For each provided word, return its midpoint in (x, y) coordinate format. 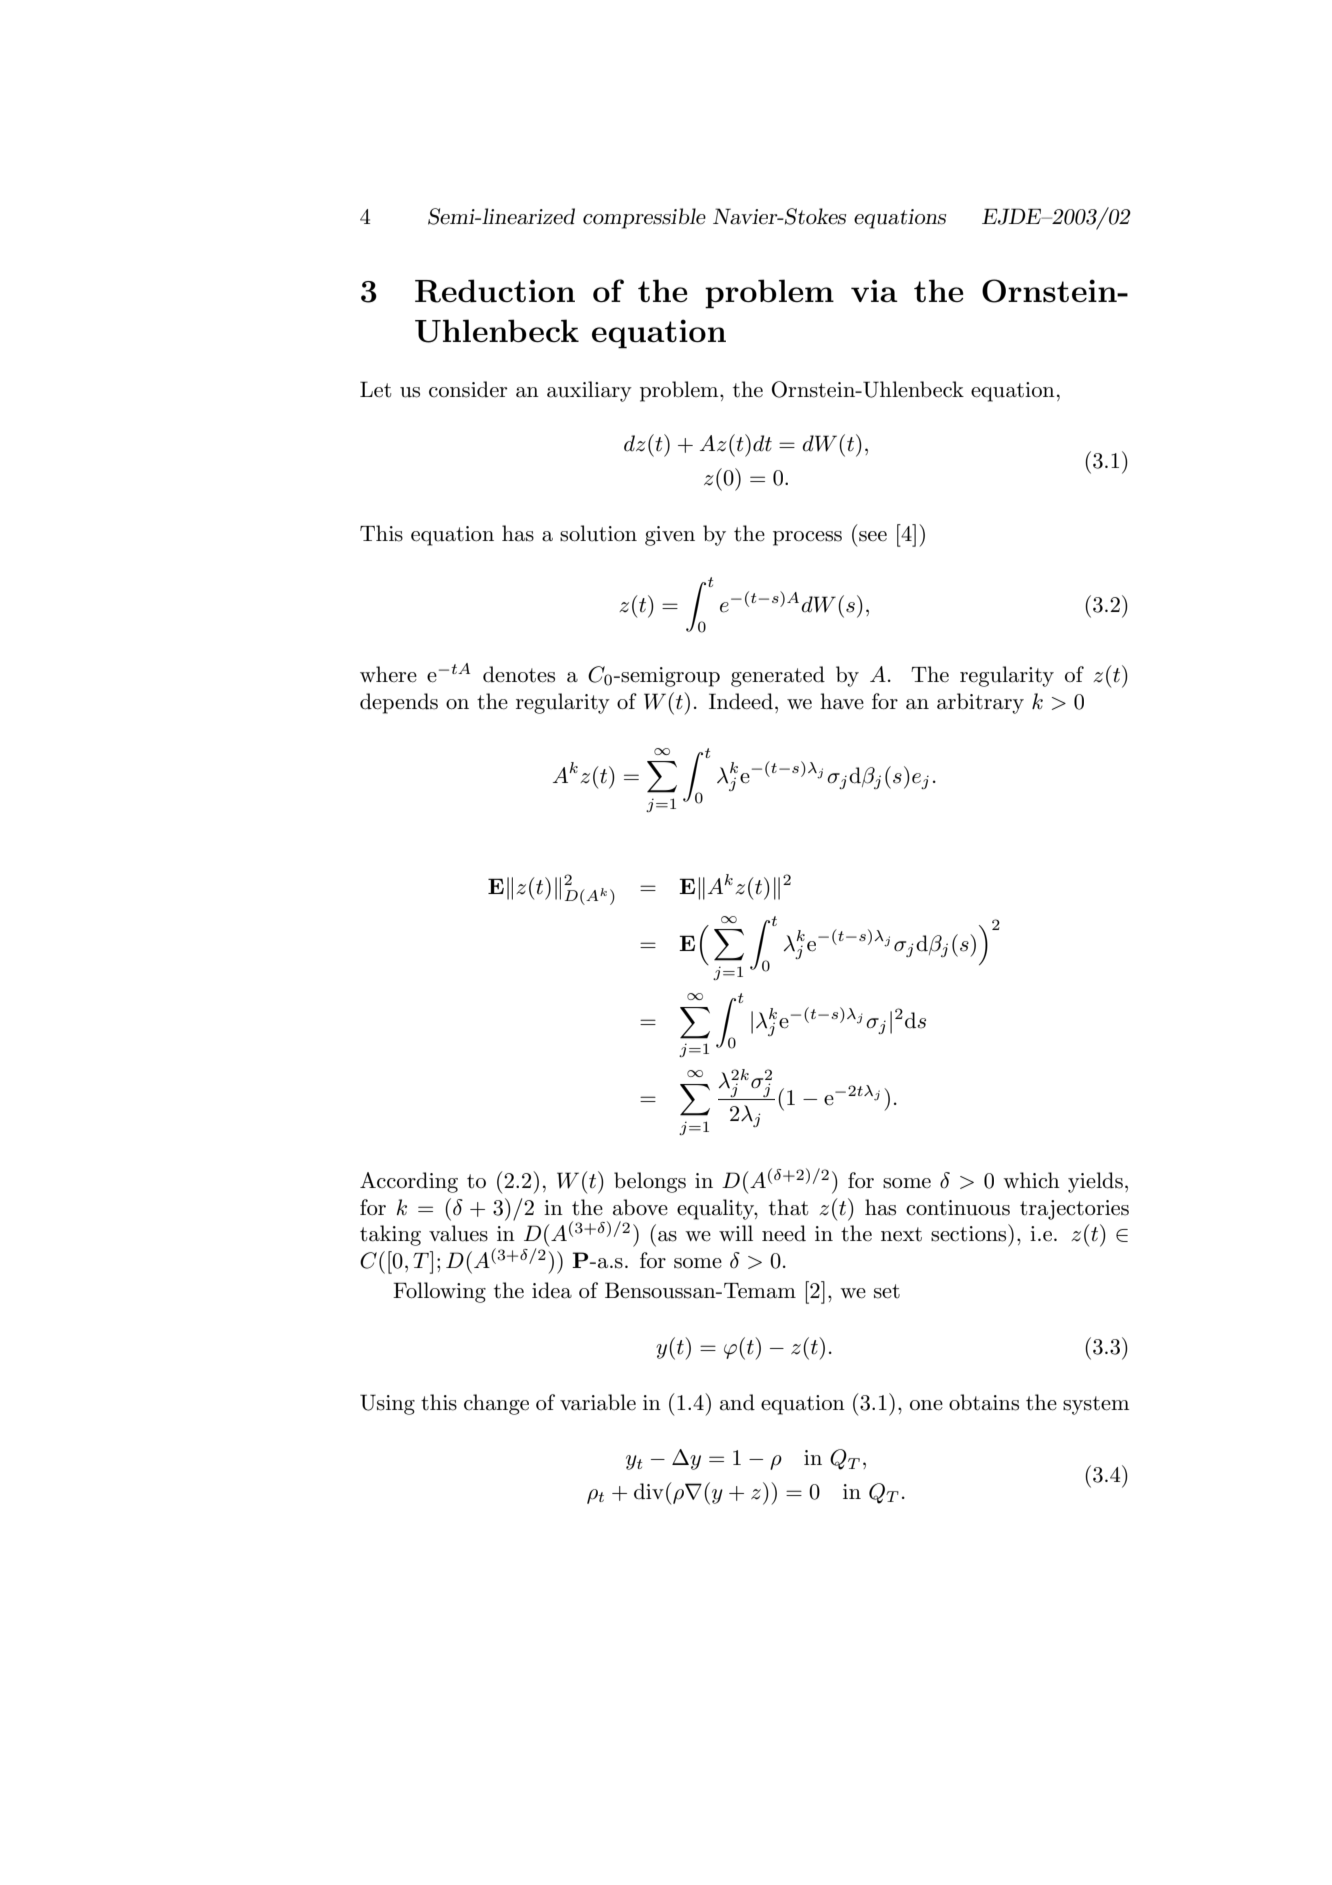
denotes (519, 674)
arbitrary (980, 703)
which (1031, 1180)
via (874, 291)
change (496, 1404)
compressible (644, 218)
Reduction (495, 291)
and (737, 1402)
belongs (650, 1182)
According (409, 1182)
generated (778, 676)
